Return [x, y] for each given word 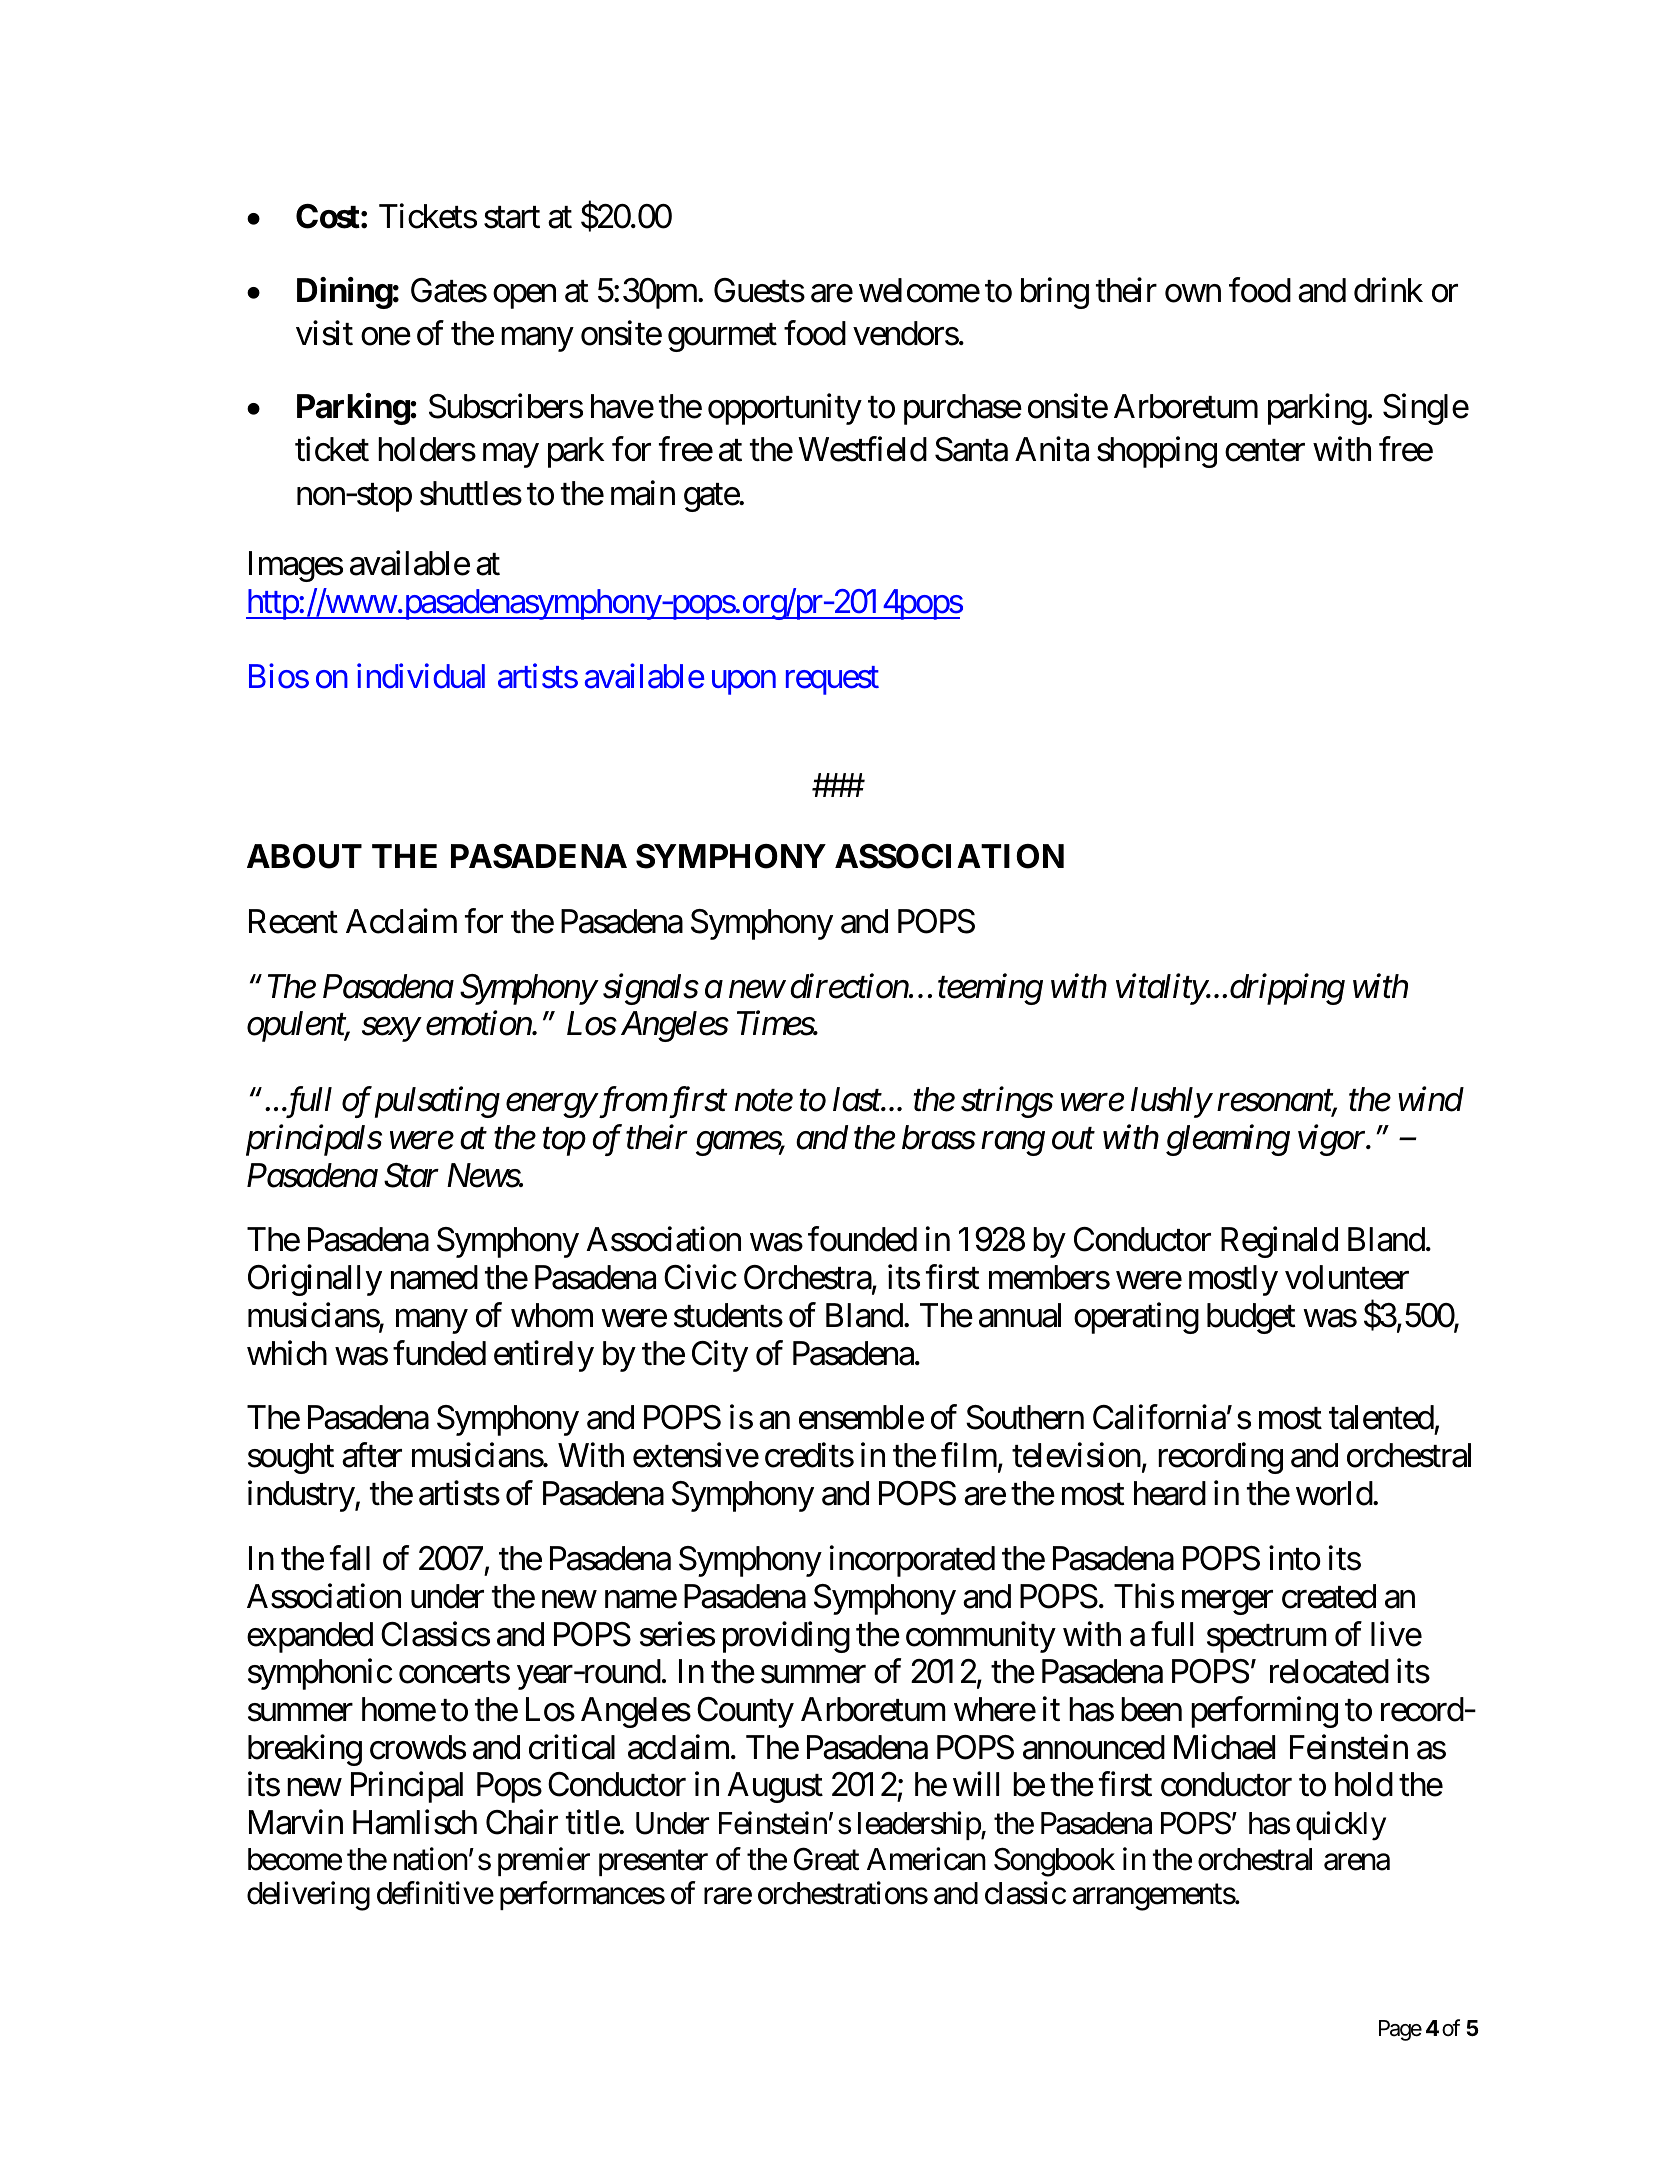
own [1193, 294]
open [524, 297]
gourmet [722, 338]
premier [544, 1861]
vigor [1333, 1140]
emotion [479, 1024]
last [858, 1099]
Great [826, 1859]
